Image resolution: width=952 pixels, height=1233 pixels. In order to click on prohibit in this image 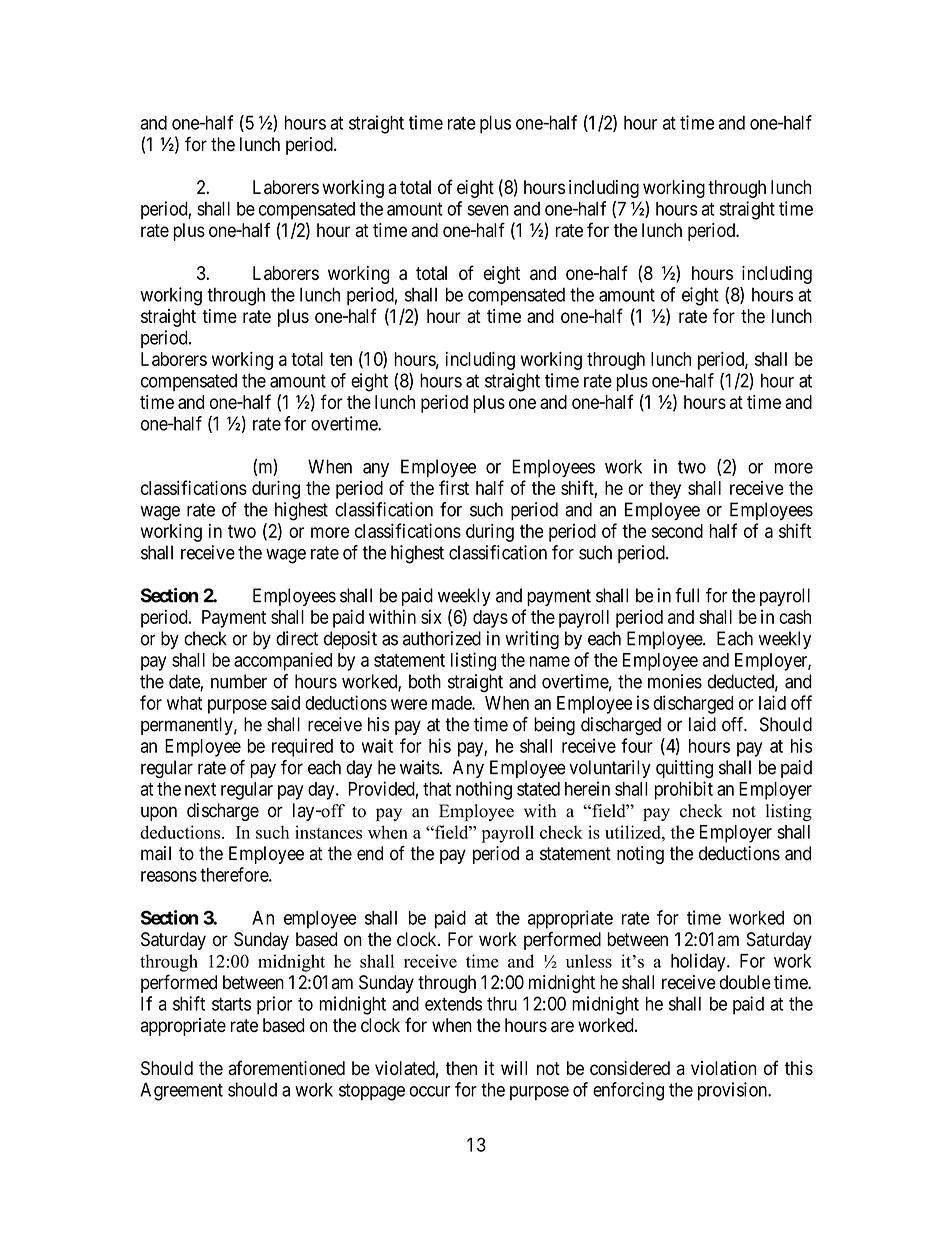, I will do `click(684, 790)`.
